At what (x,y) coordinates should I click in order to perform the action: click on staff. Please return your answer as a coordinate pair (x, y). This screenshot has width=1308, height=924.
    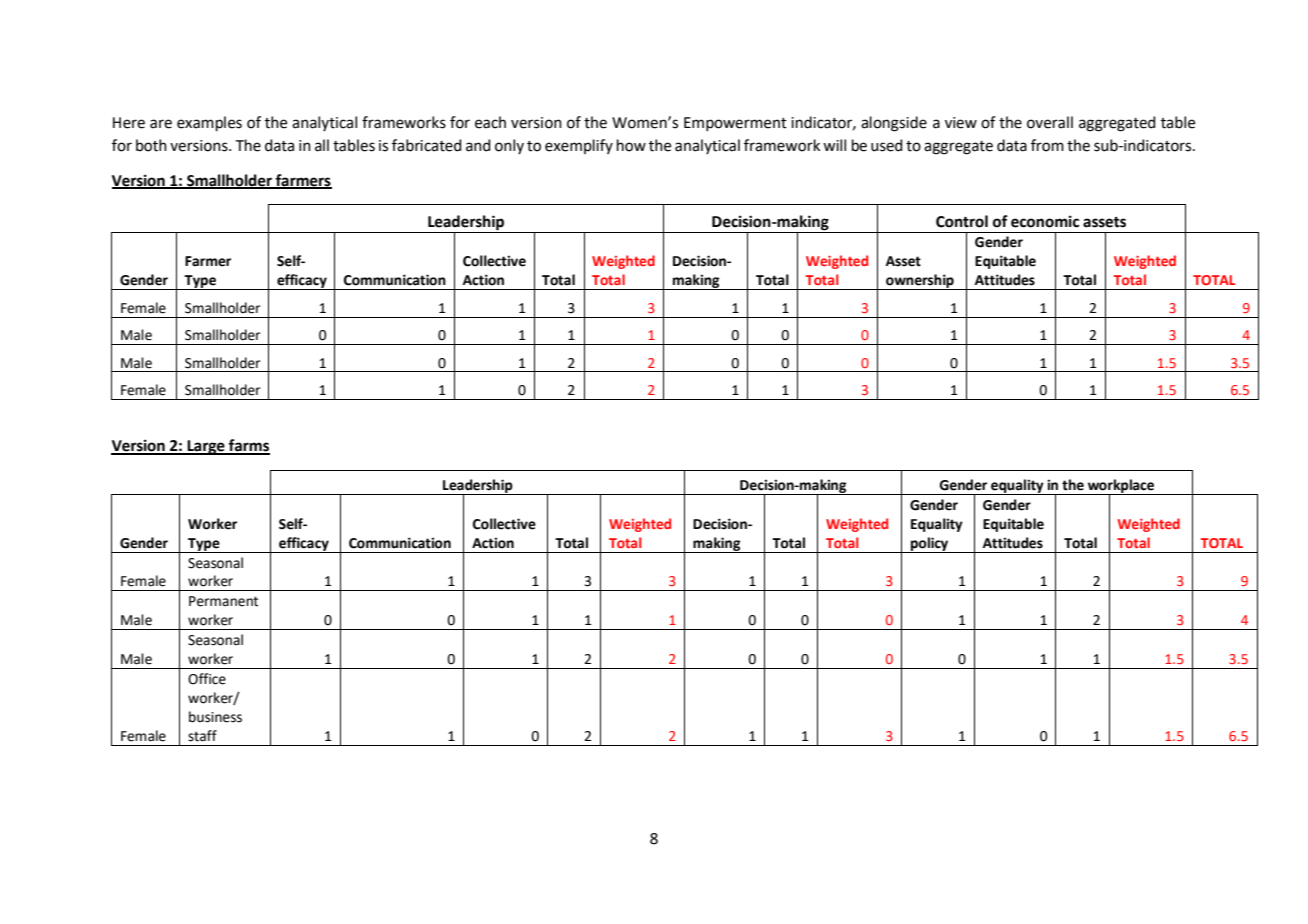
    Looking at the image, I should click on (202, 736).
